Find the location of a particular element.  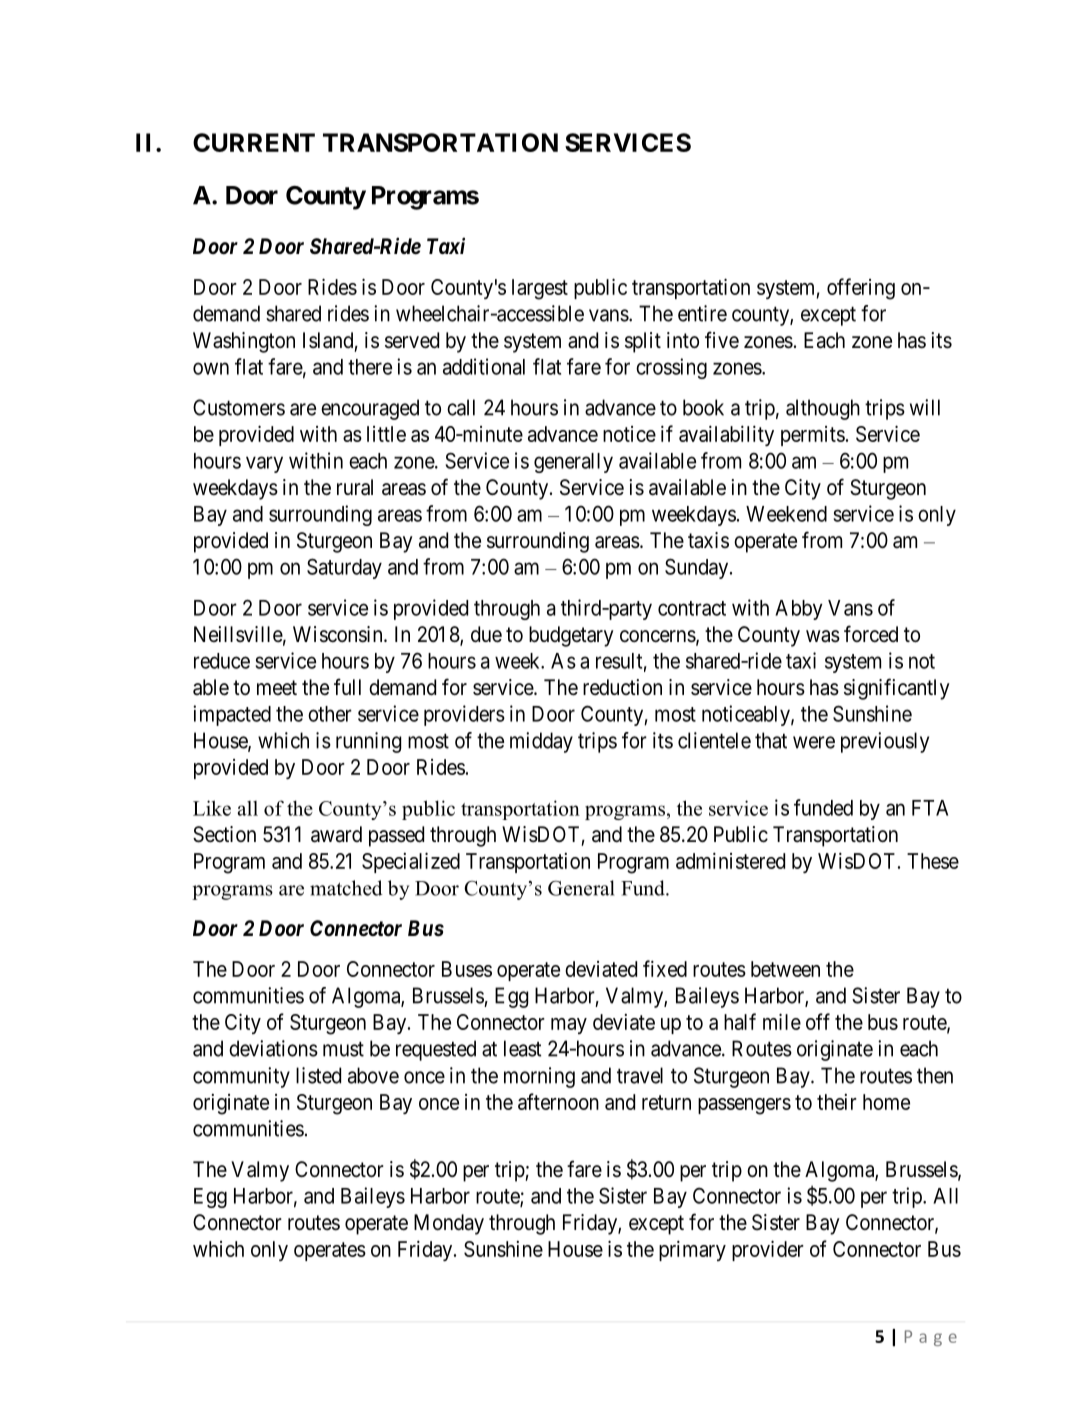

offering is located at coordinates (861, 289).
